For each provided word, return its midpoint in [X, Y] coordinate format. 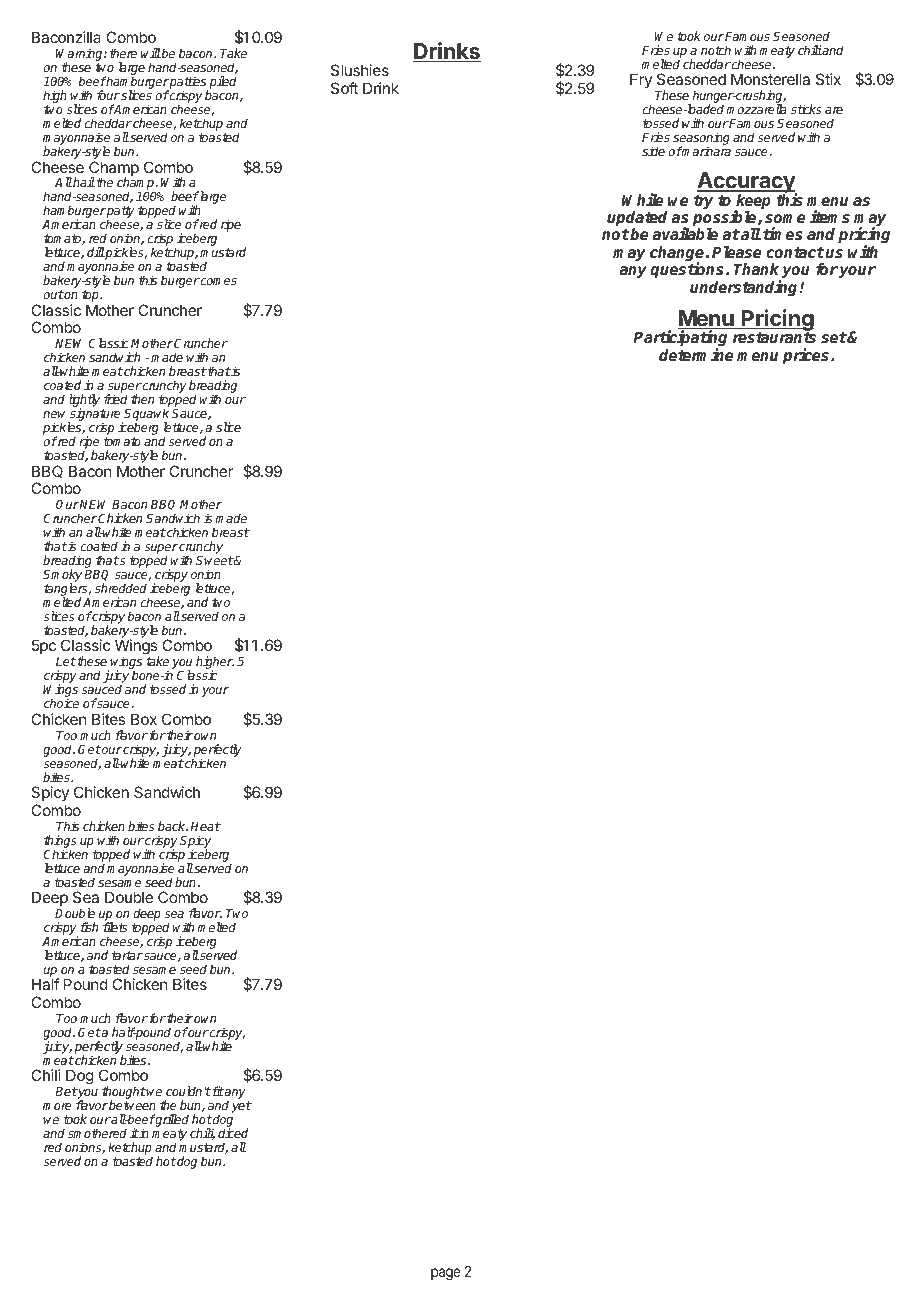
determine [696, 355]
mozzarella [756, 109]
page [446, 1274]
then [142, 399]
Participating [680, 340]
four [108, 95]
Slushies [360, 70]
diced [233, 1133]
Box [144, 719]
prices [807, 356]
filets [115, 927]
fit [217, 1091]
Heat [205, 826]
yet [241, 1107]
